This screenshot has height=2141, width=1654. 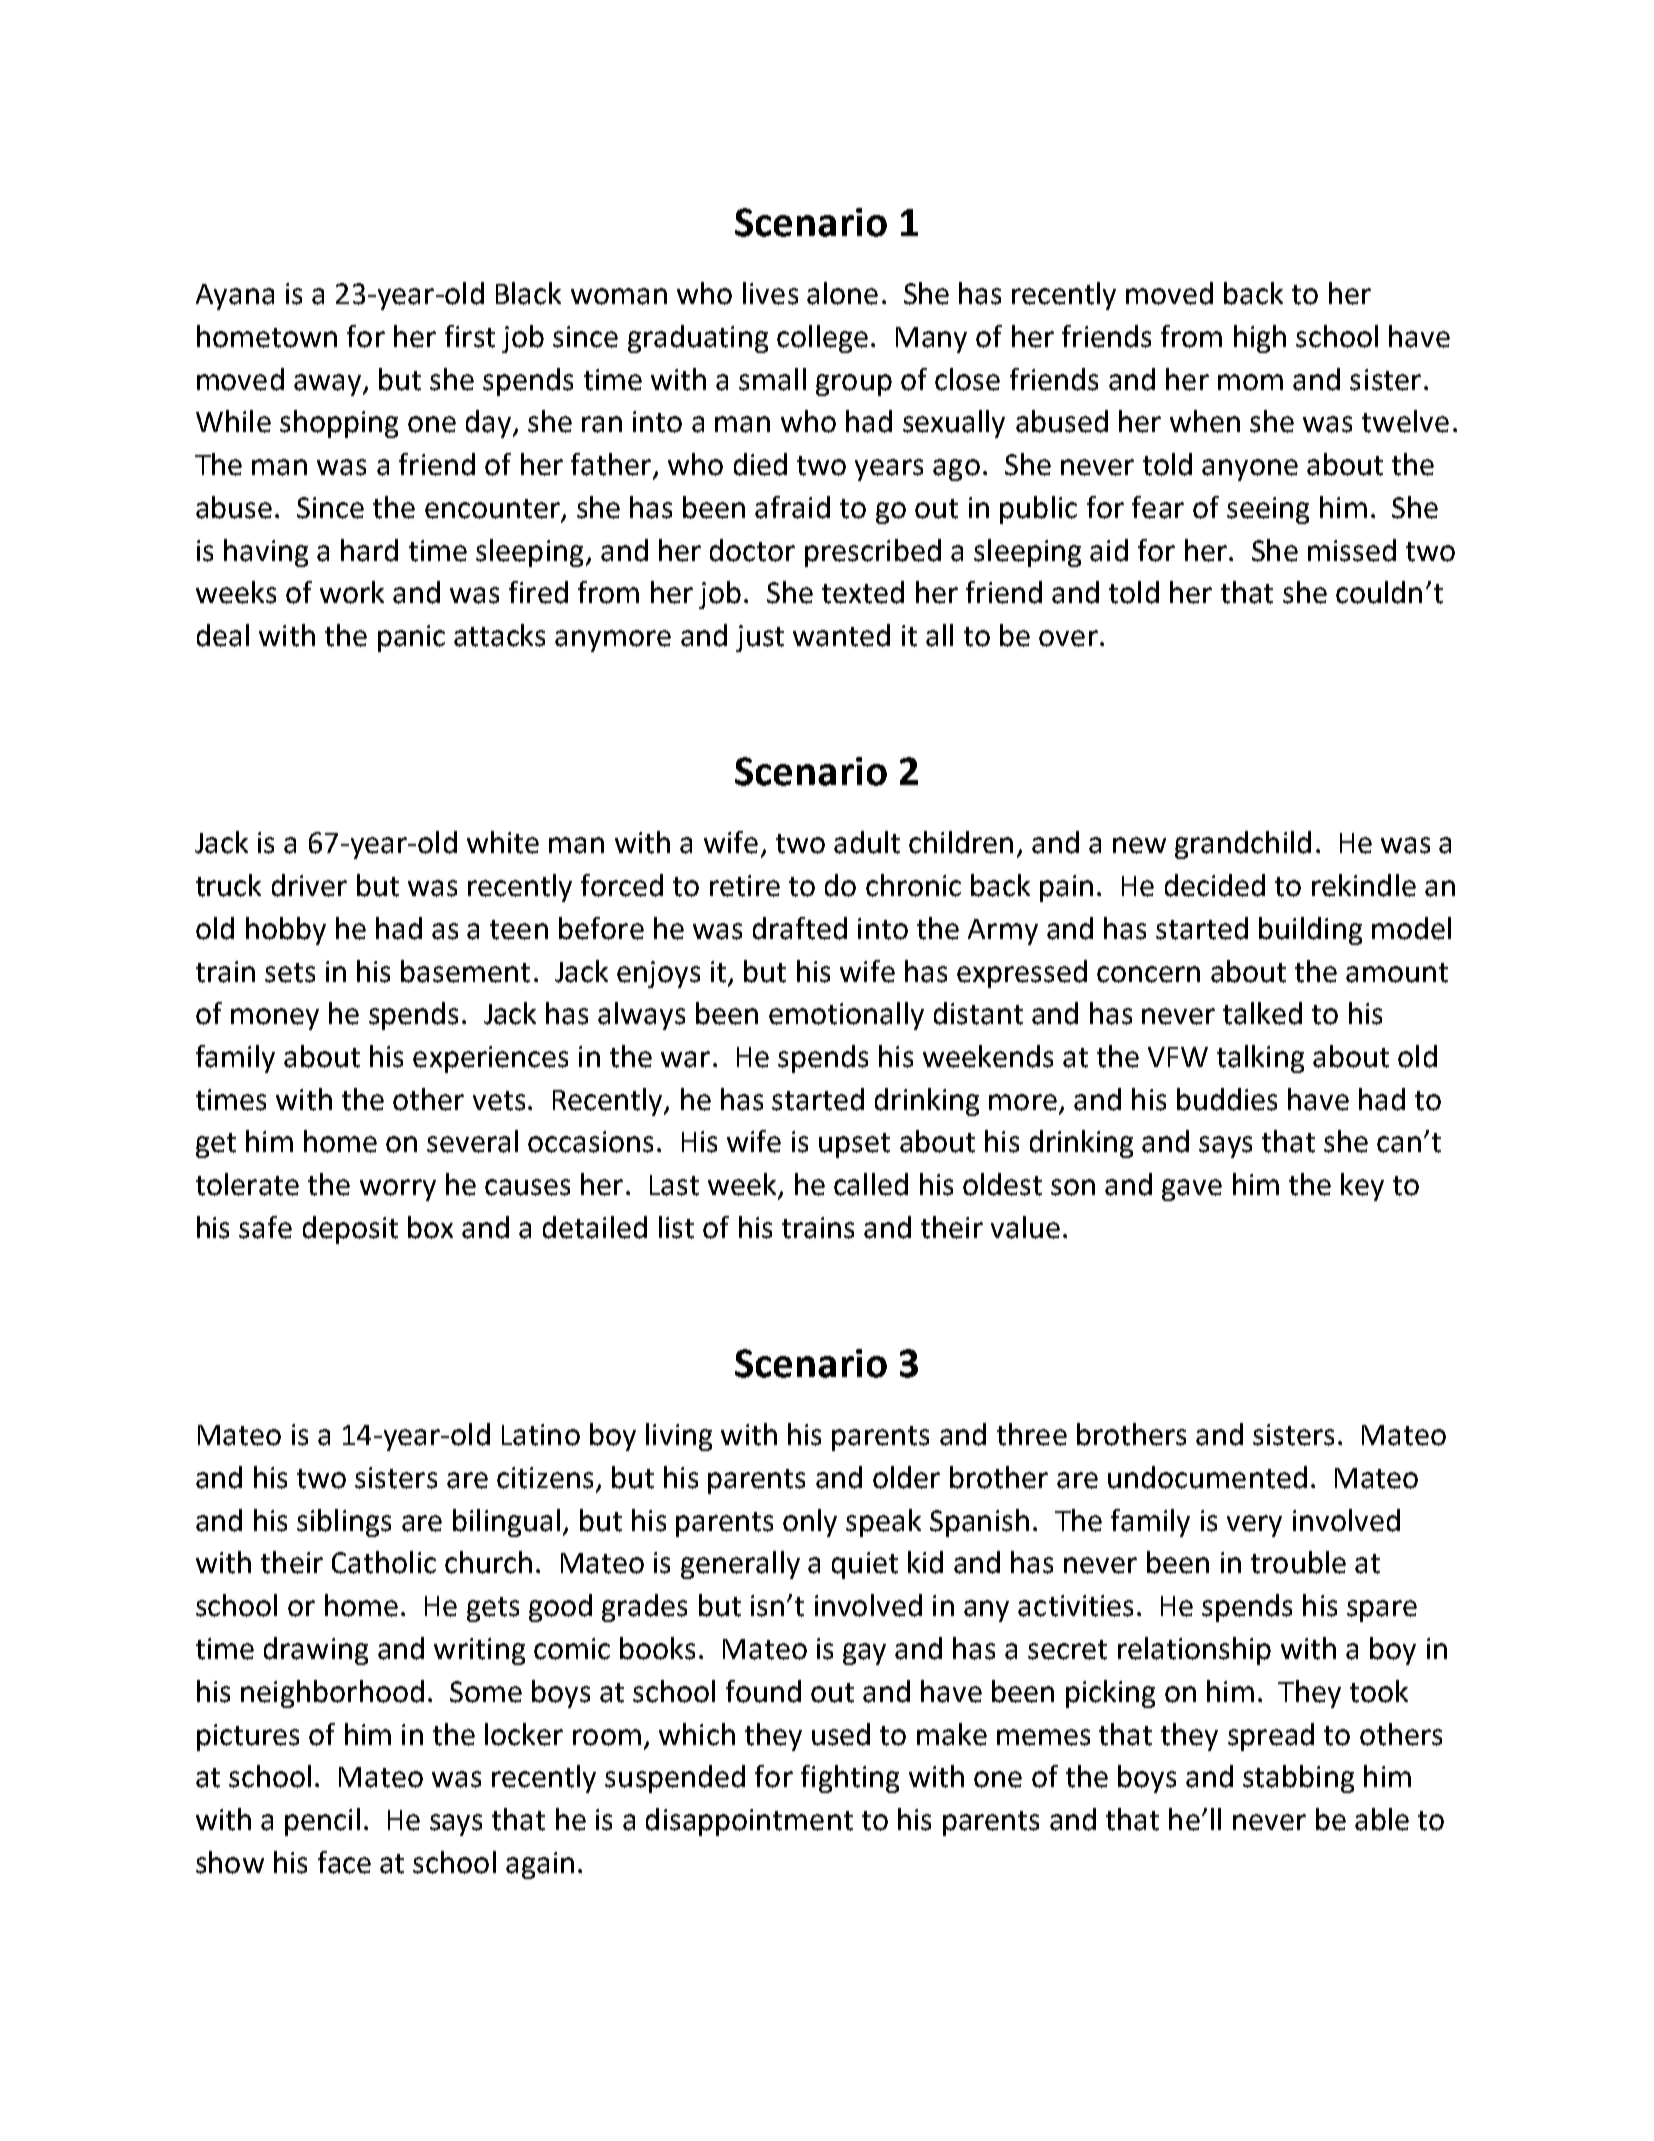 I want to click on college, so click(x=822, y=339).
